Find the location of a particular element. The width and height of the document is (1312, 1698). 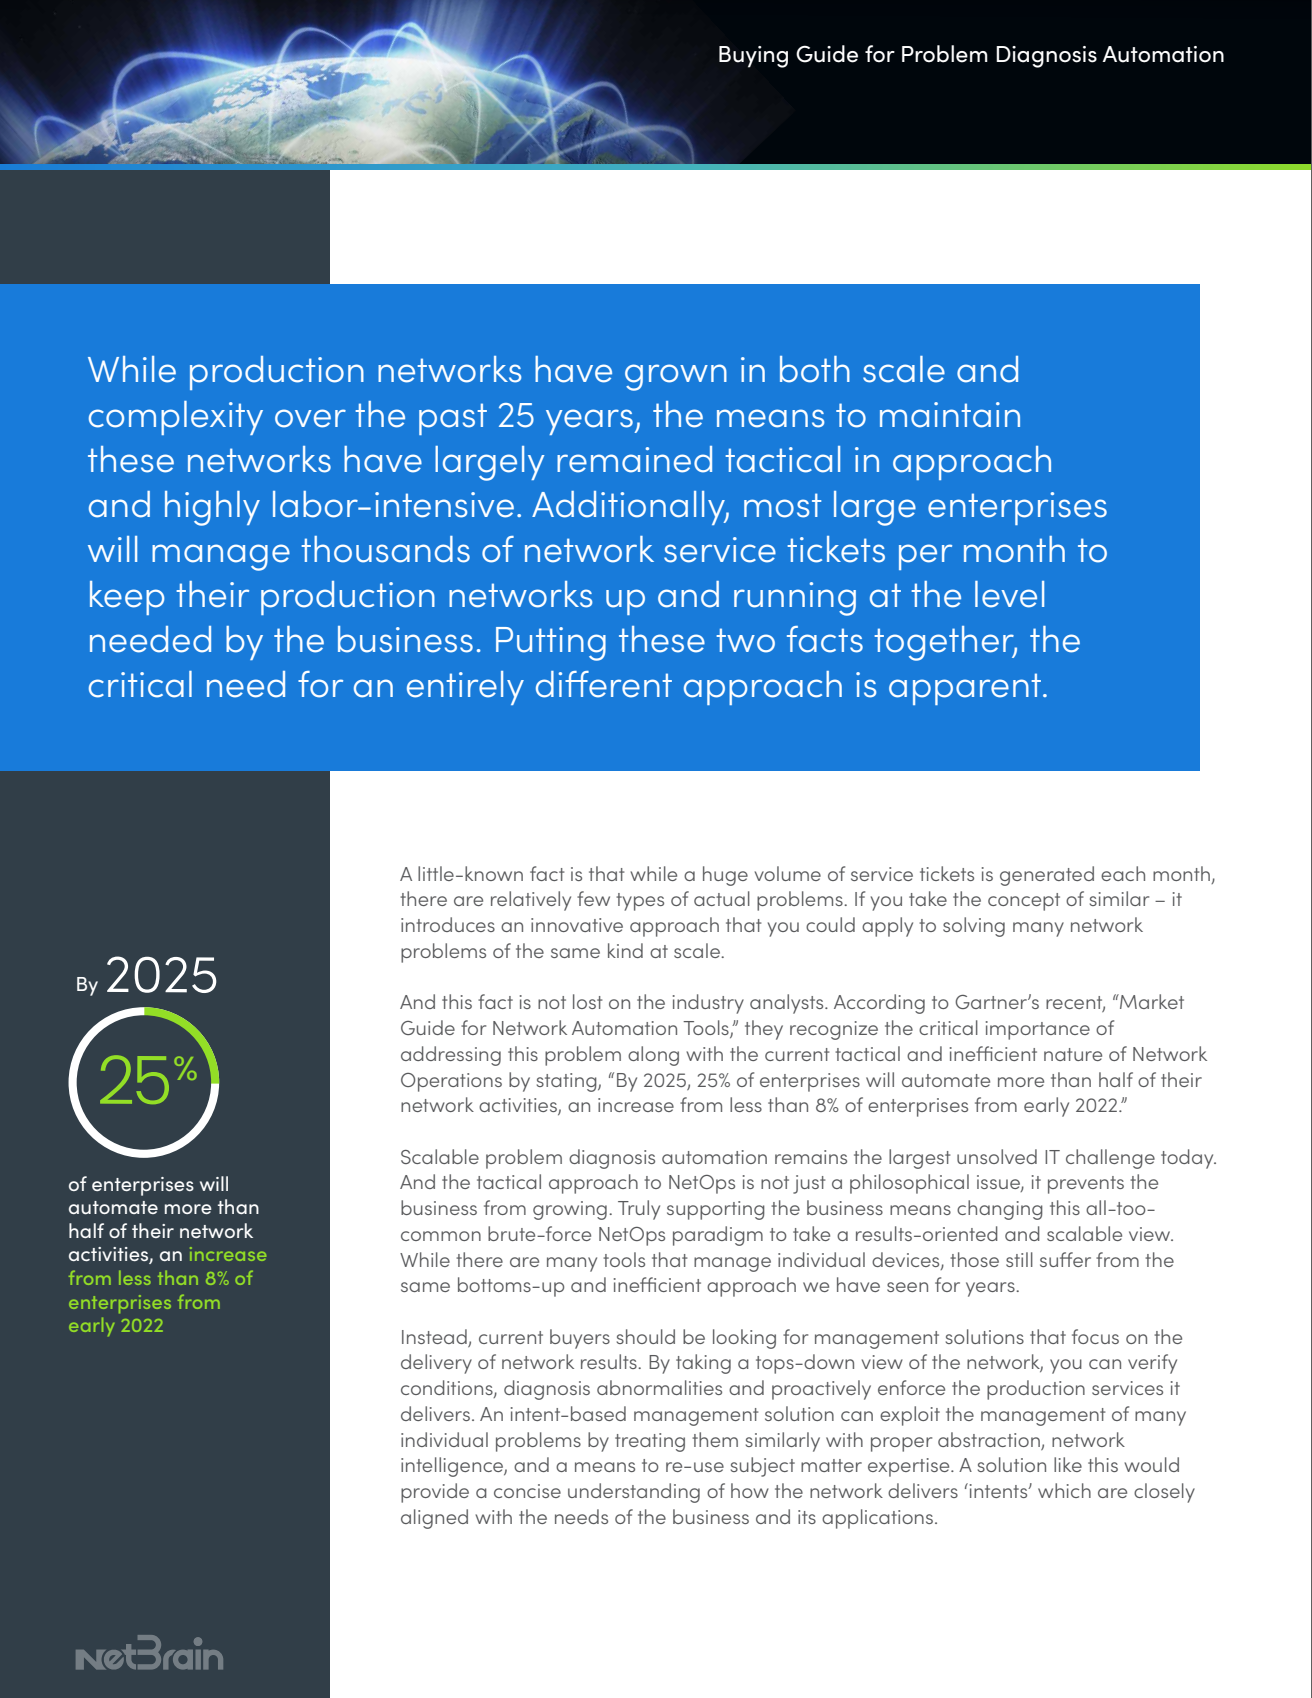

Buying is located at coordinates (753, 57).
